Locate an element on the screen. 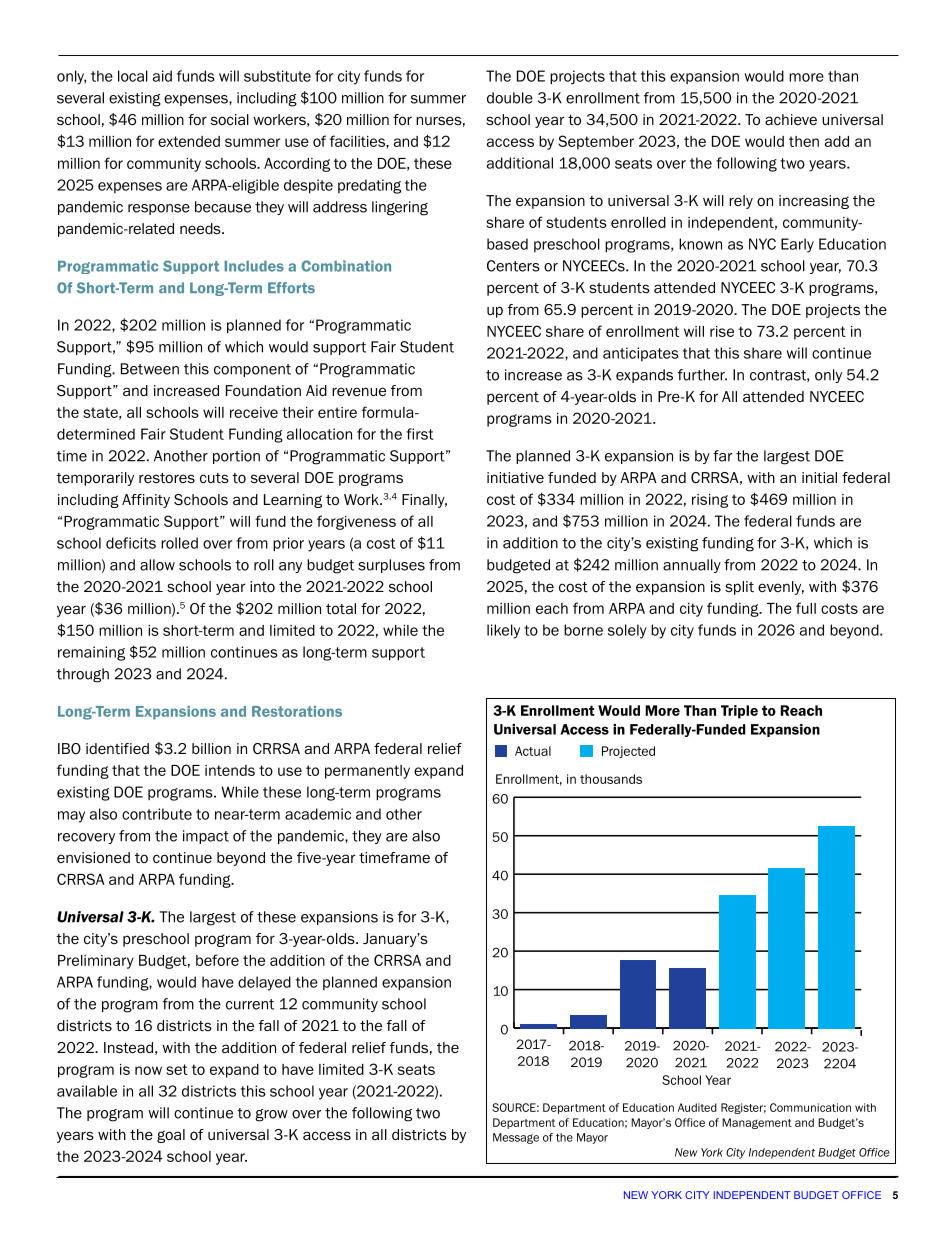 Image resolution: width=952 pixels, height=1233 pixels. achieve is located at coordinates (791, 119).
